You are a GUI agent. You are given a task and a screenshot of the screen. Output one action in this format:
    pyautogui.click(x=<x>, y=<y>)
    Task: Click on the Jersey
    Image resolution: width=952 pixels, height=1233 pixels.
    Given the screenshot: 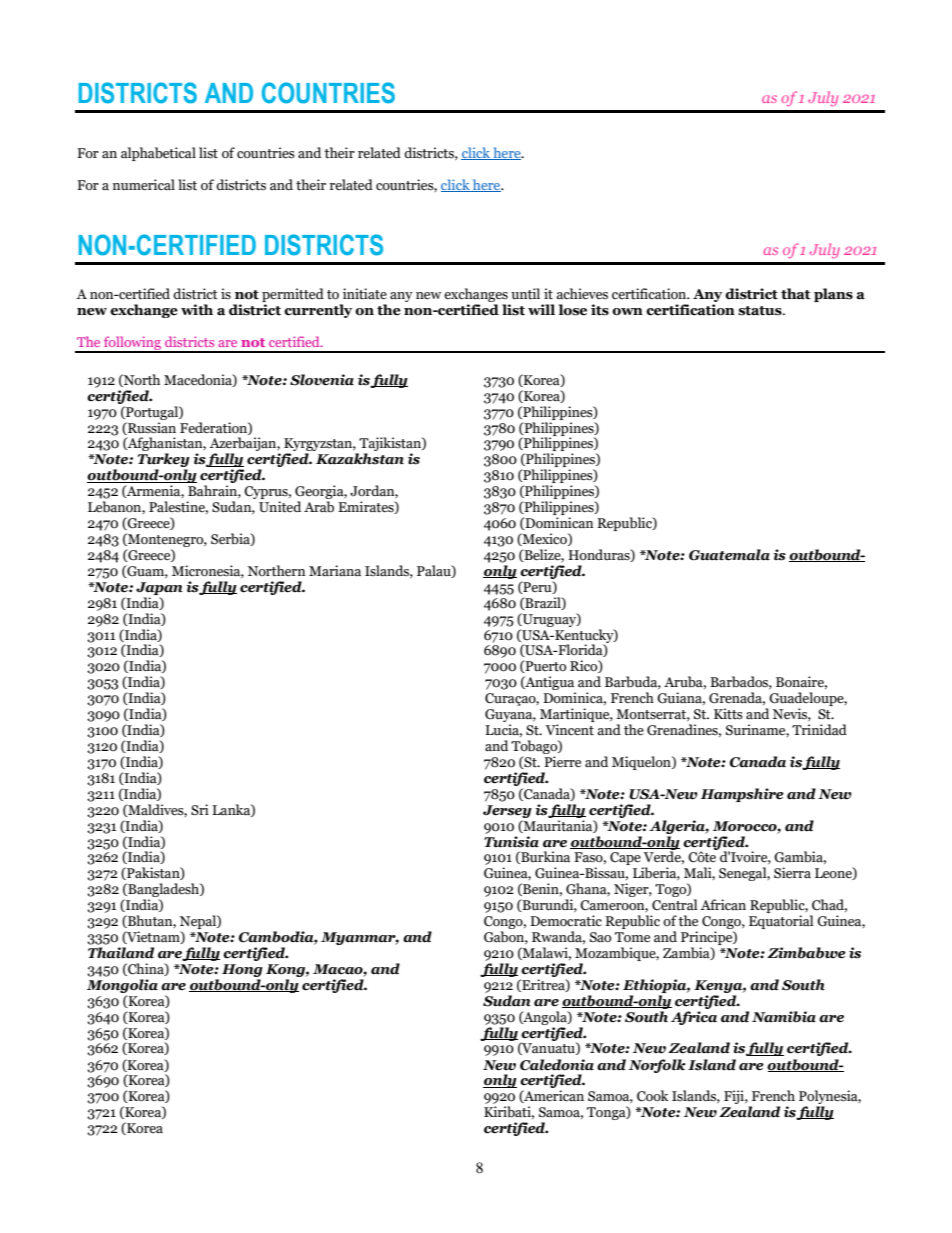 What is the action you would take?
    pyautogui.click(x=507, y=811)
